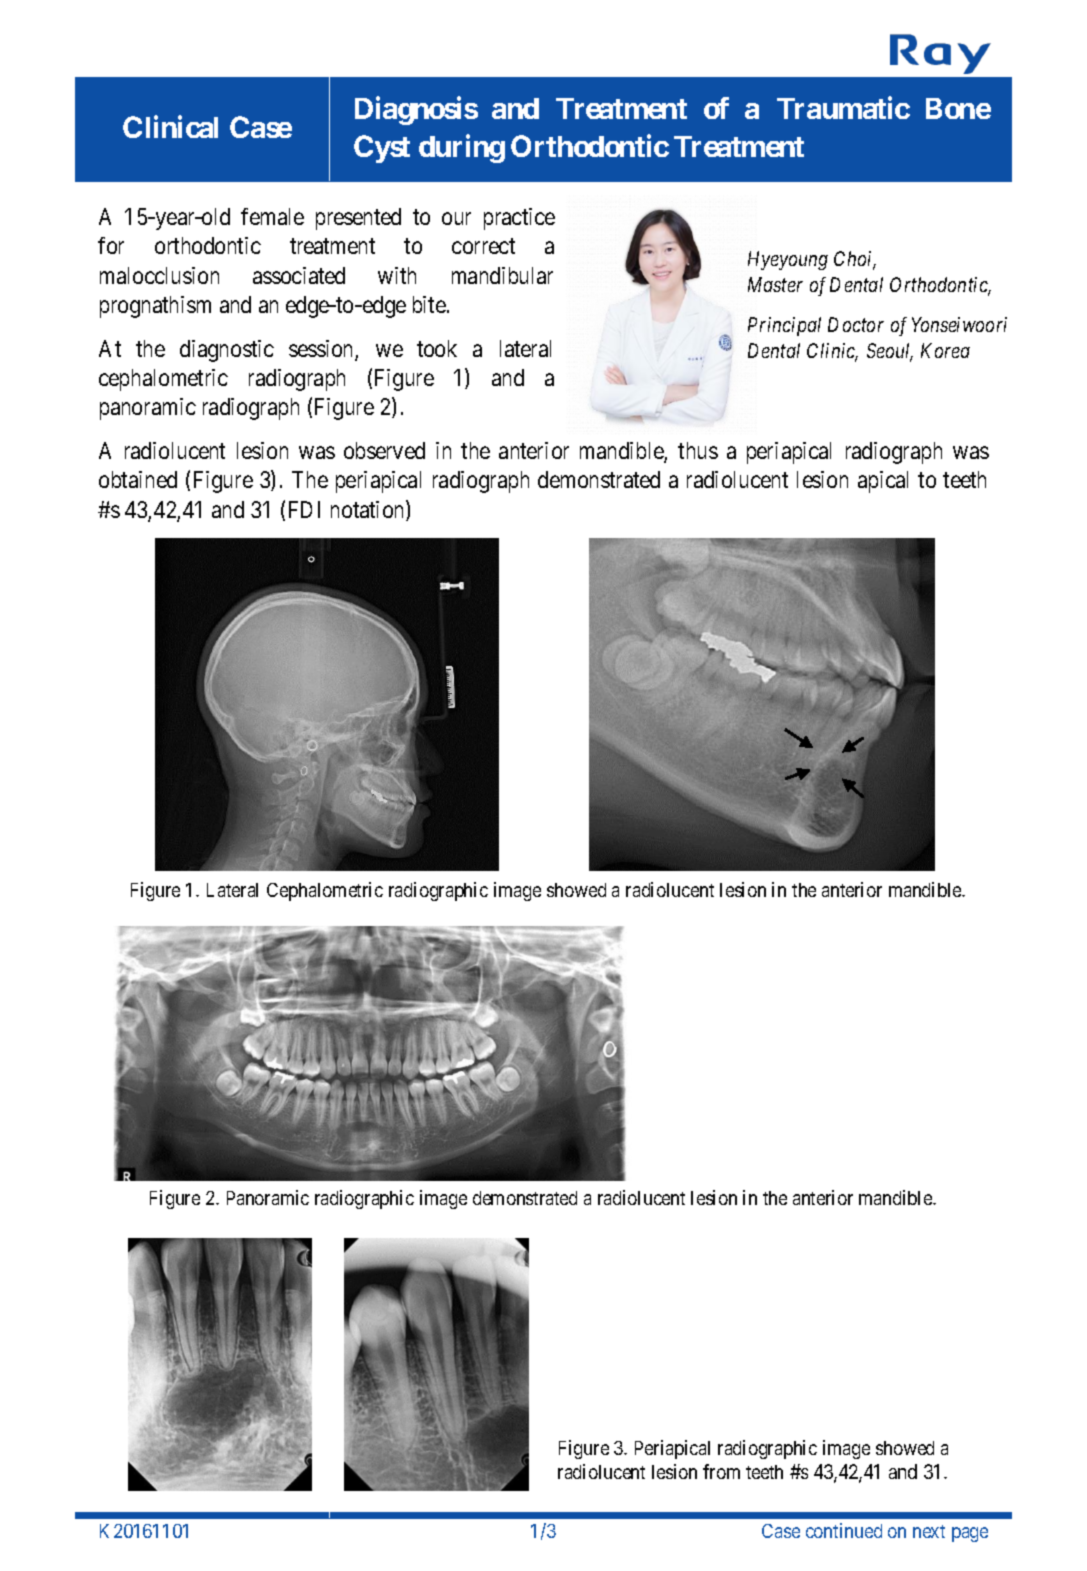 This screenshot has width=1087, height=1571. I want to click on FDI, so click(304, 509).
